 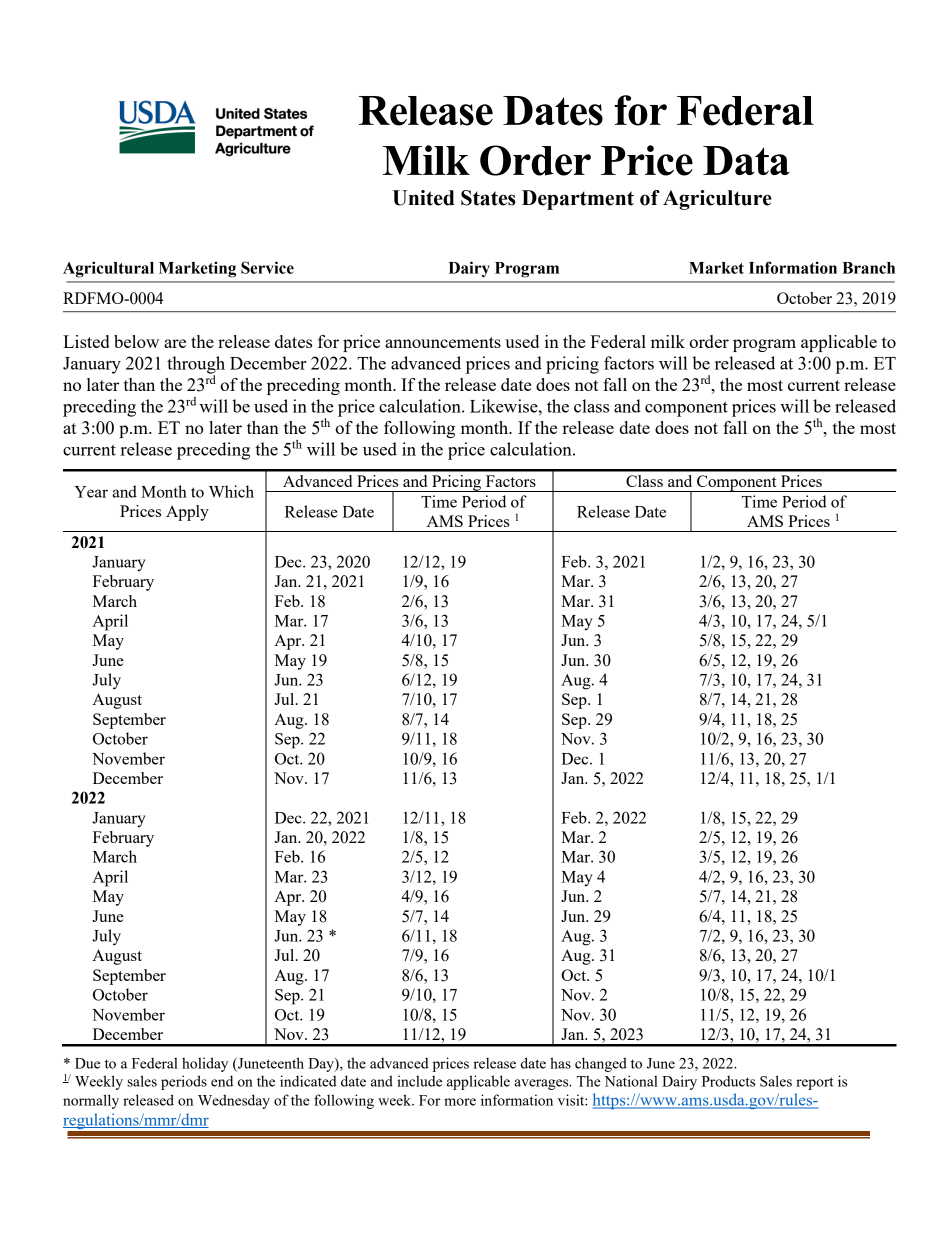 What do you see at coordinates (443, 342) in the screenshot?
I see `announcements` at bounding box center [443, 342].
